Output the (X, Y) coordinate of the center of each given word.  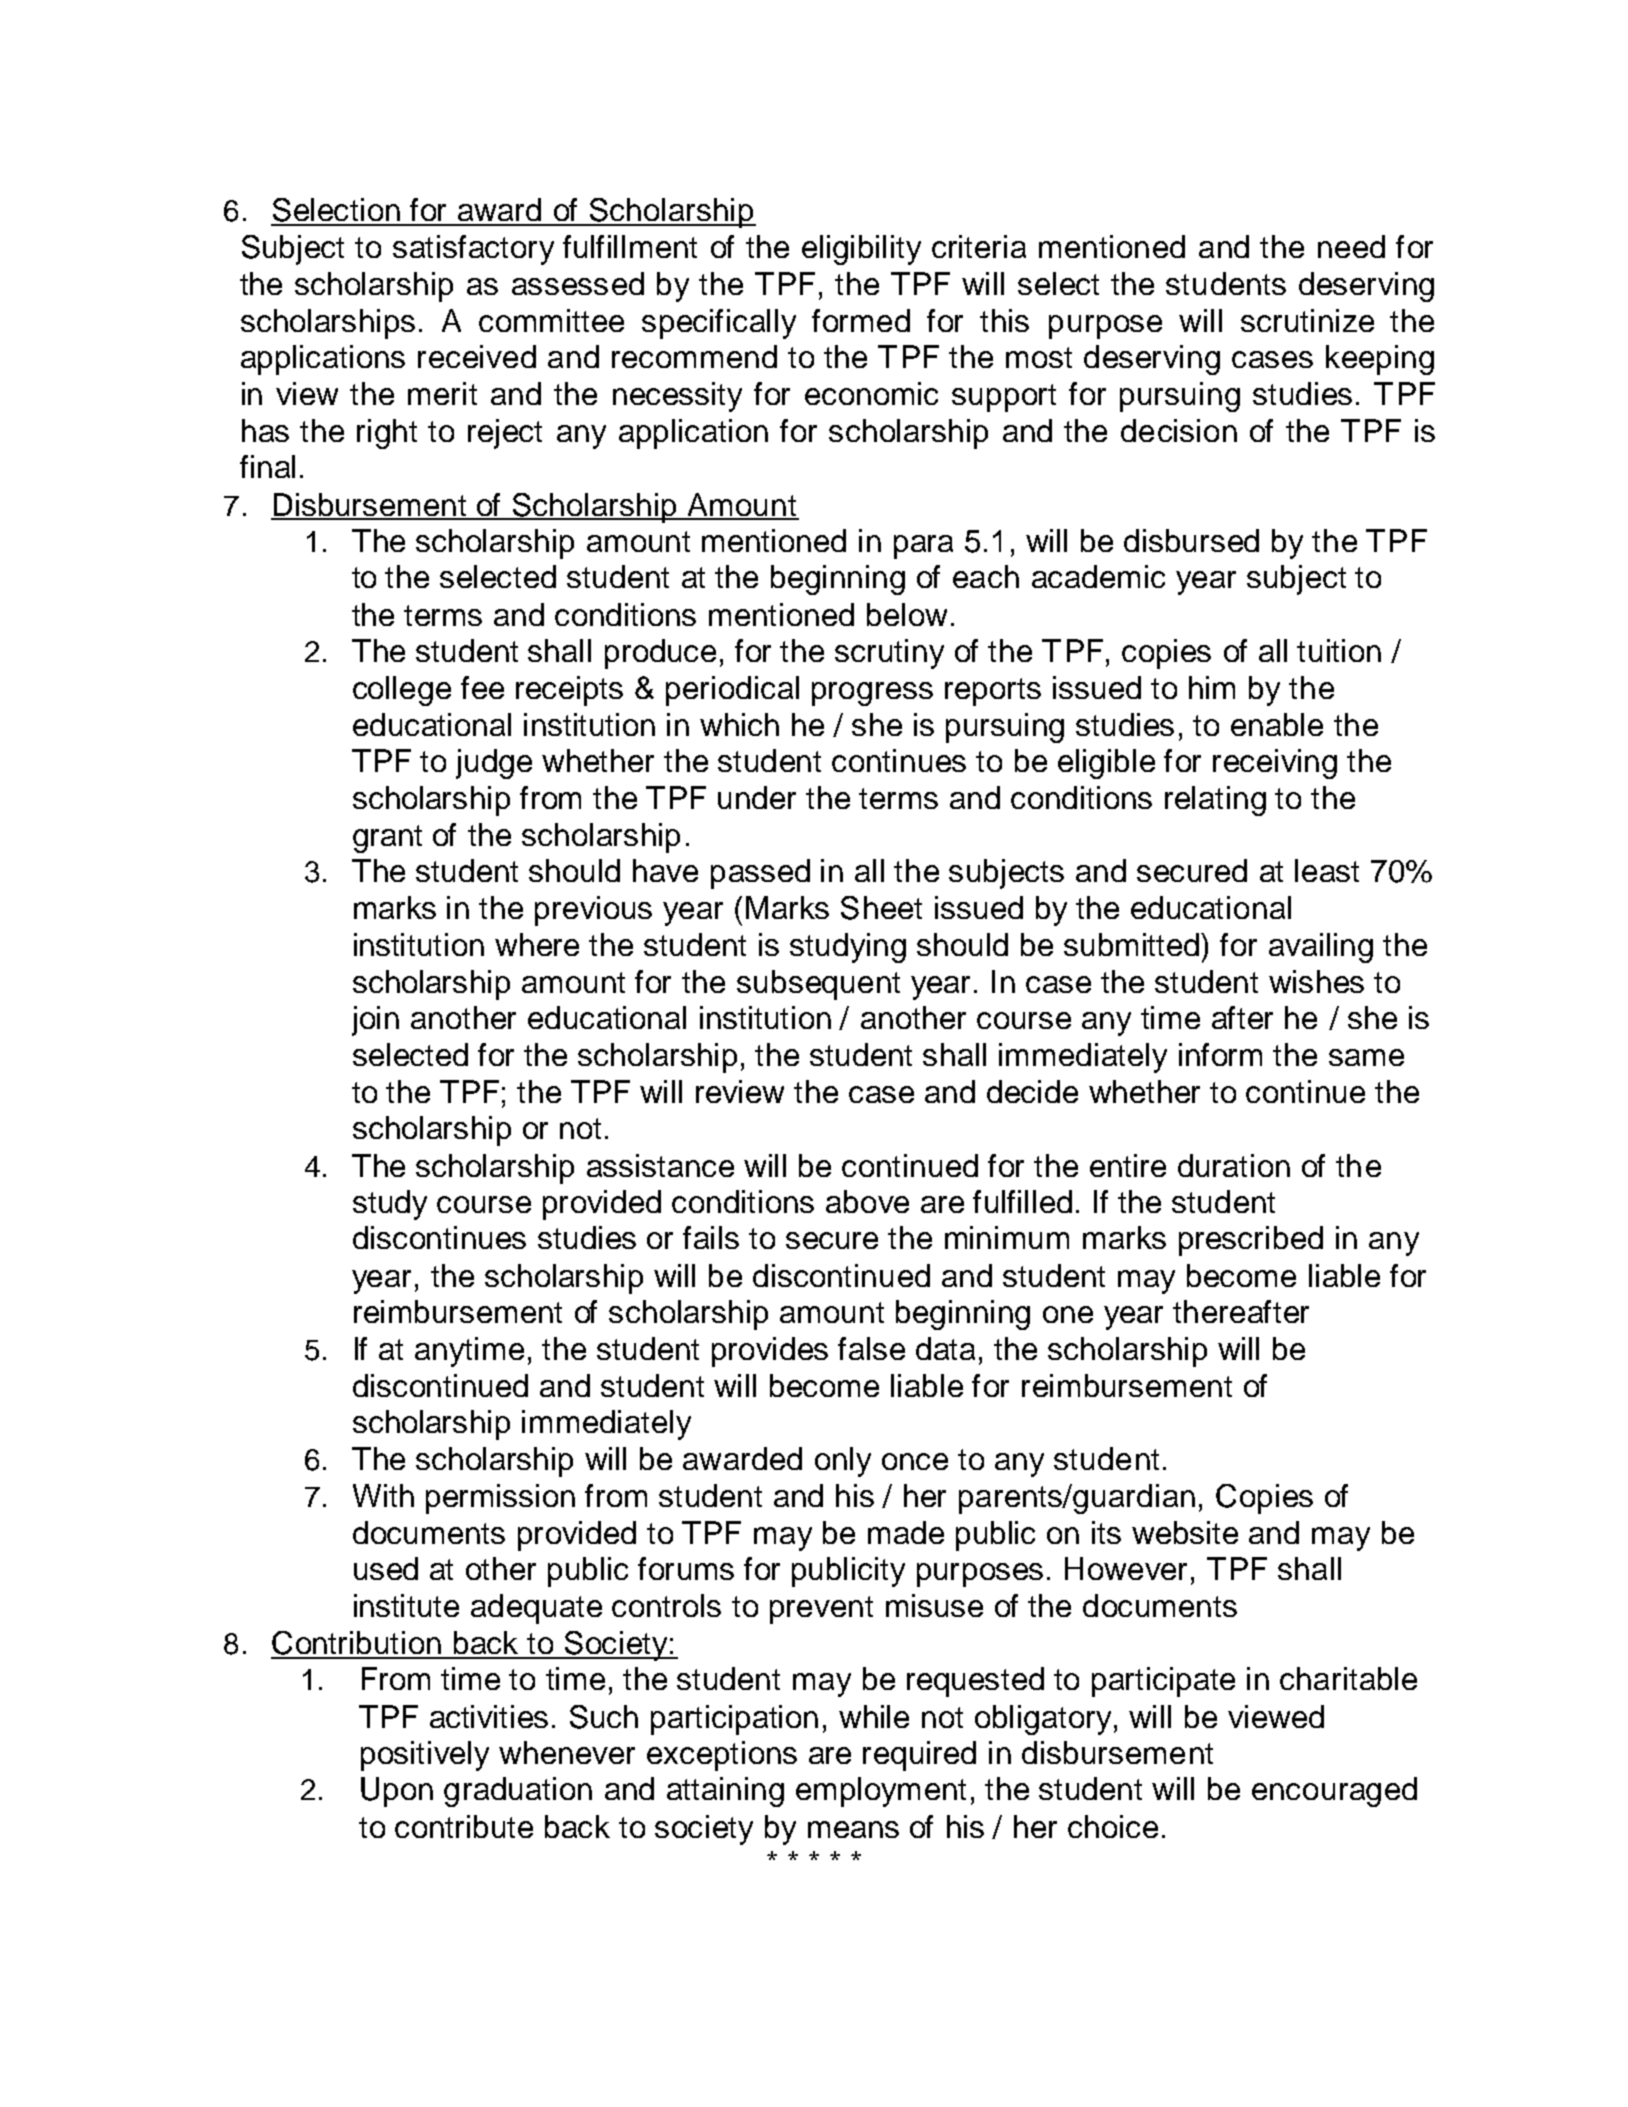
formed (861, 320)
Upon (397, 1792)
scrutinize (1307, 320)
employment (881, 1792)
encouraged (1334, 1792)
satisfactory (473, 250)
